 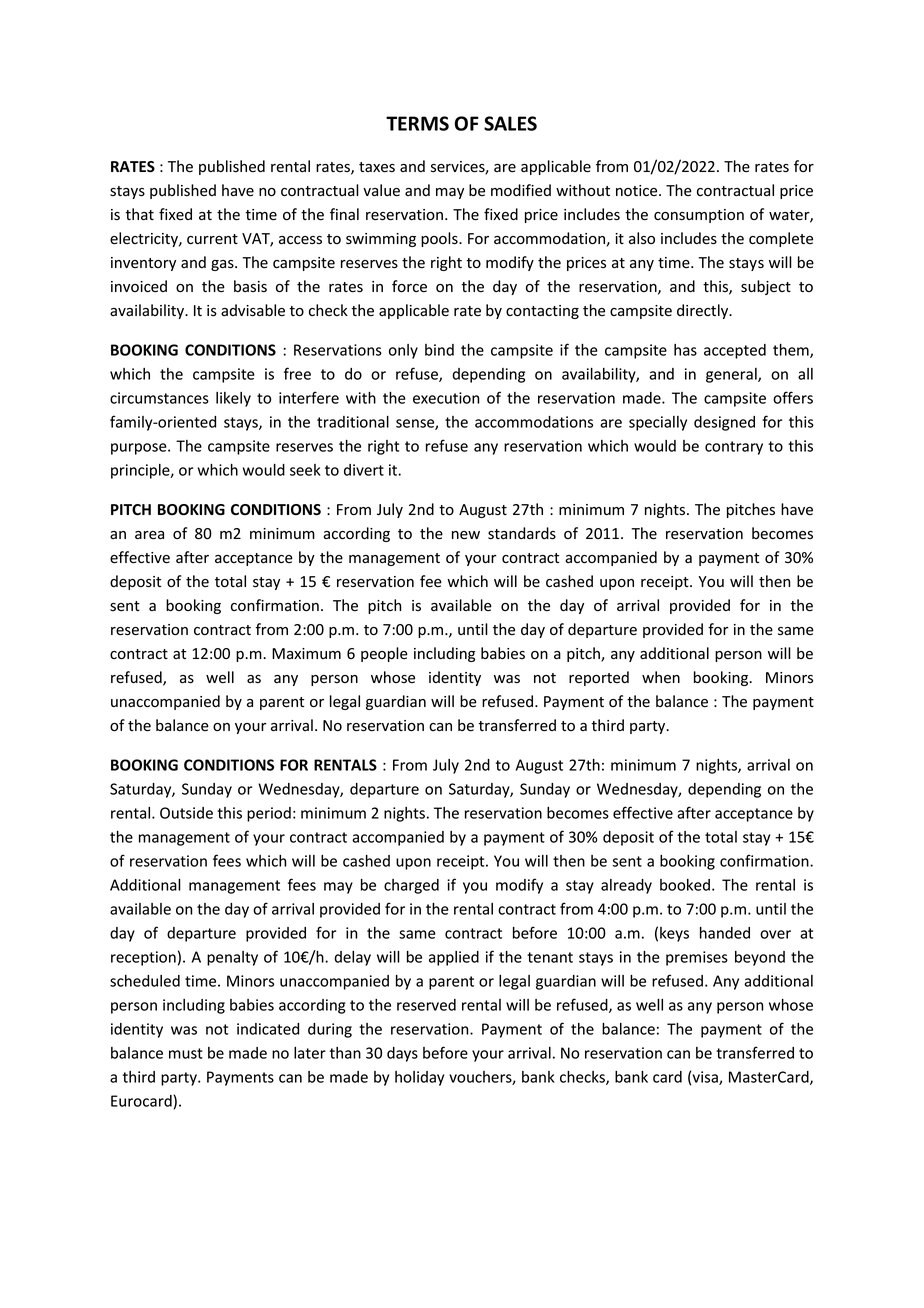 I want to click on booked, so click(x=685, y=885).
